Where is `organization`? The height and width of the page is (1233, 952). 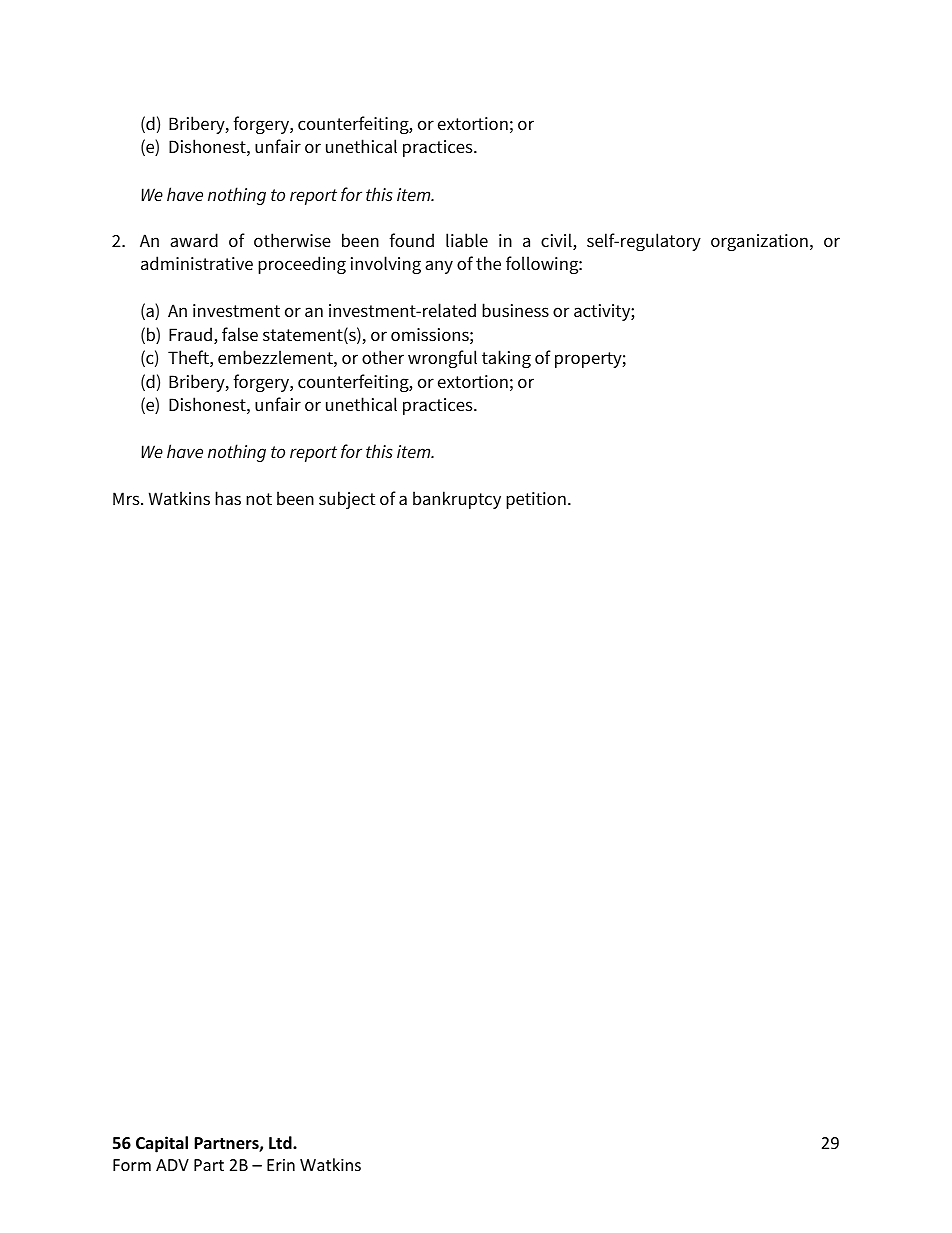
organization is located at coordinates (759, 242).
